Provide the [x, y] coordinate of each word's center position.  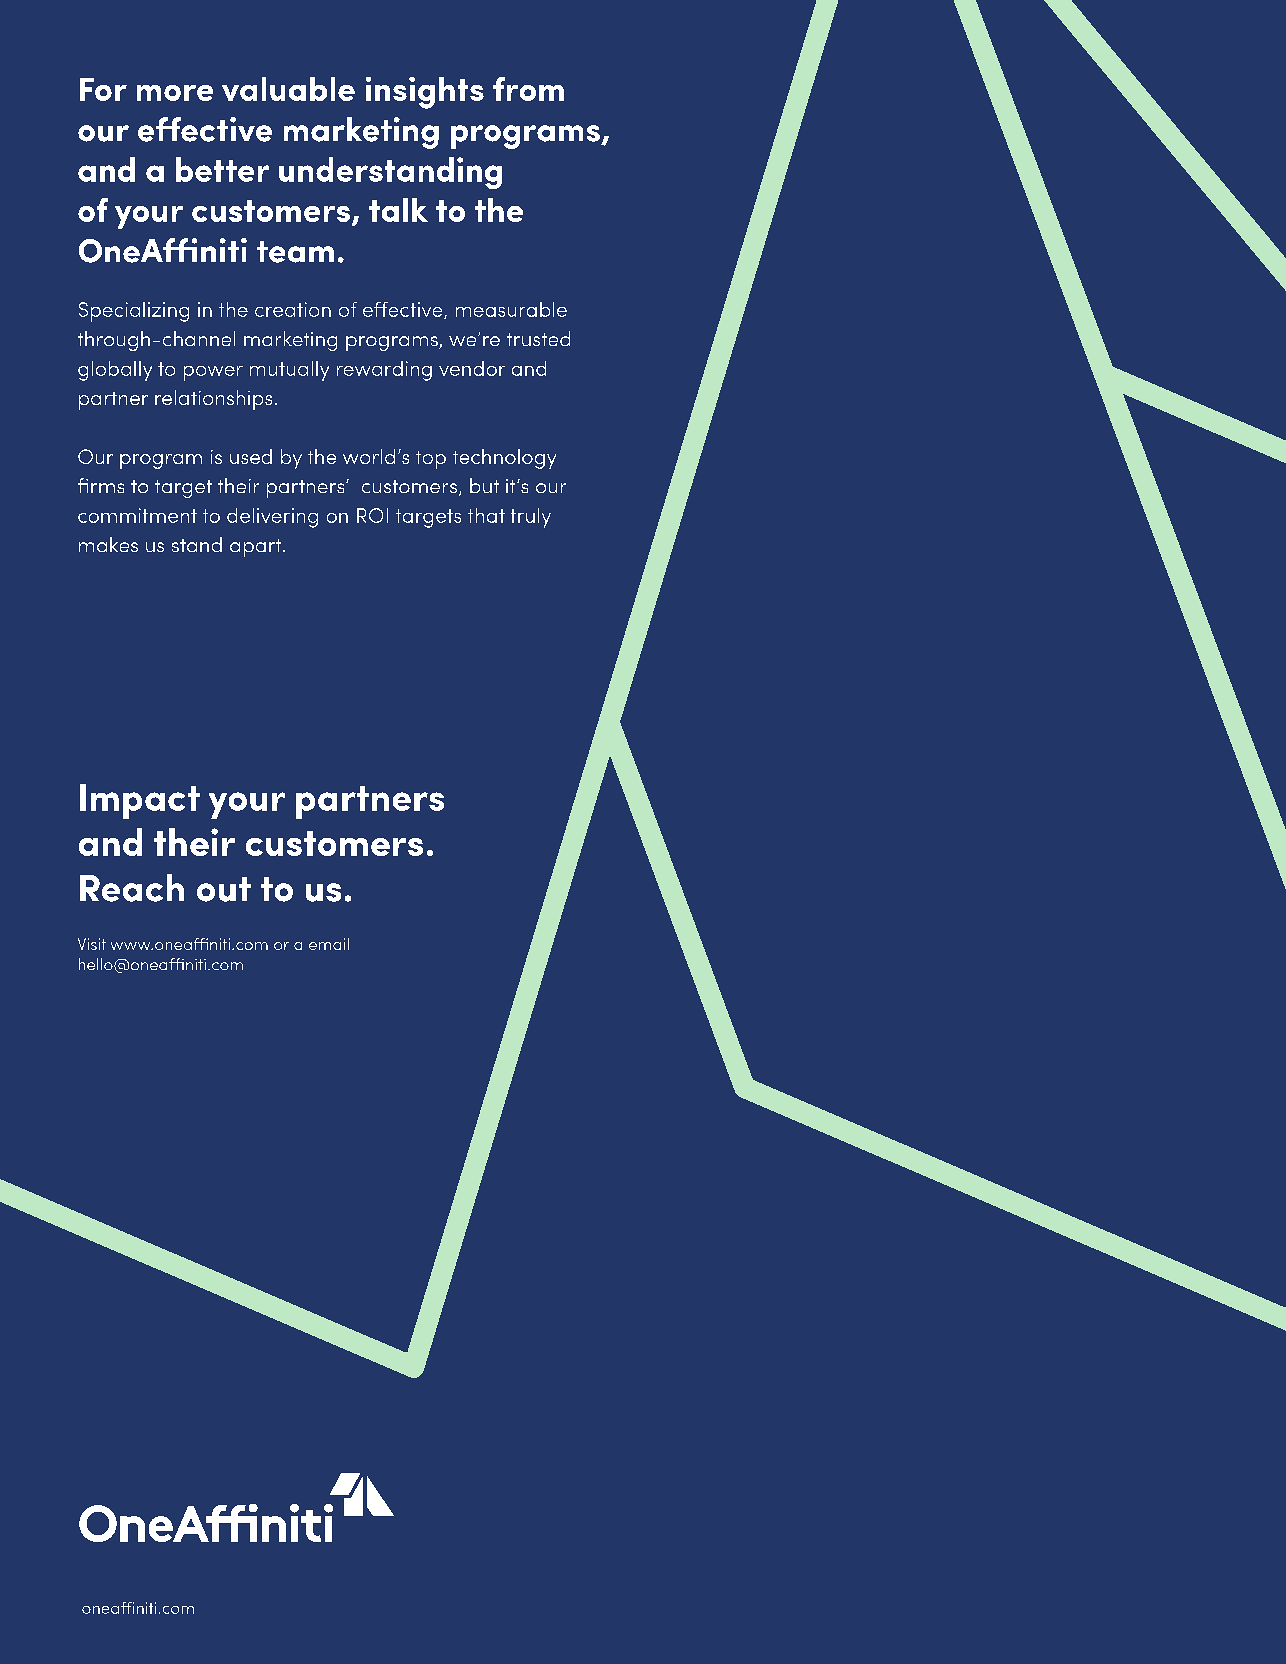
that [486, 515]
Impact [140, 801]
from [528, 89]
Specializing [134, 312]
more [175, 93]
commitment [137, 515]
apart [257, 548]
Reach [132, 888]
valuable [288, 89]
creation [293, 309]
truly [531, 518]
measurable [511, 309]
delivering [272, 518]
